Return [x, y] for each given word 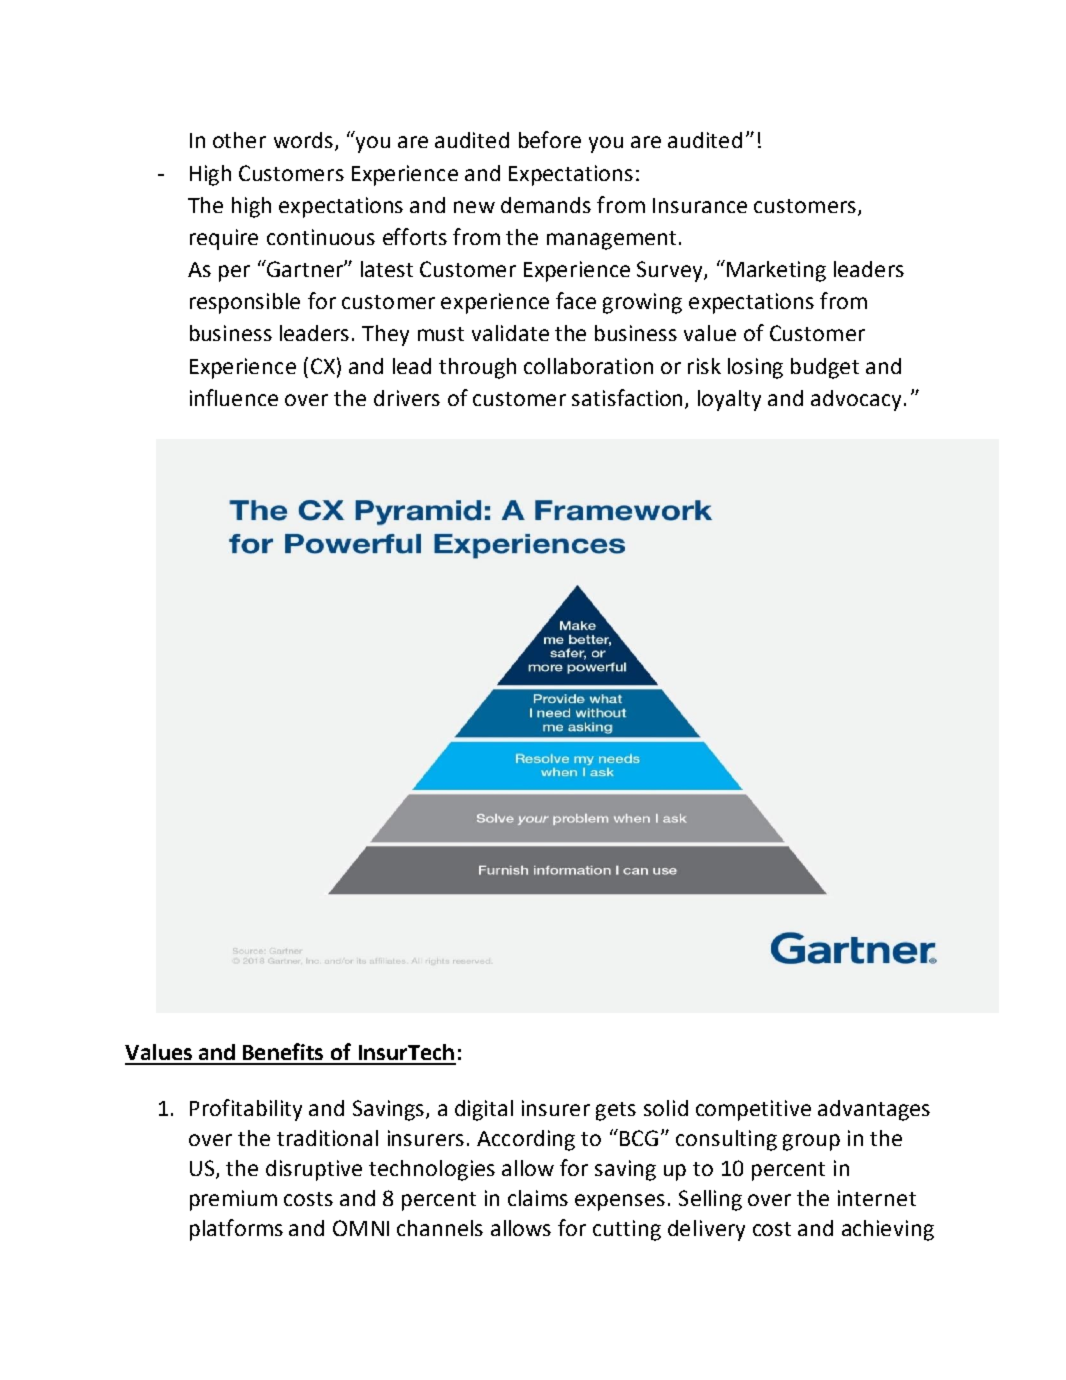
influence [234, 397]
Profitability [246, 1110]
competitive [753, 1110]
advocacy [858, 400]
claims [538, 1198]
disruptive [314, 1170]
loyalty [729, 400]
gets [616, 1111]
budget [825, 368]
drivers [407, 398]
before [550, 139]
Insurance [700, 205]
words [303, 140]
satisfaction [629, 398]
